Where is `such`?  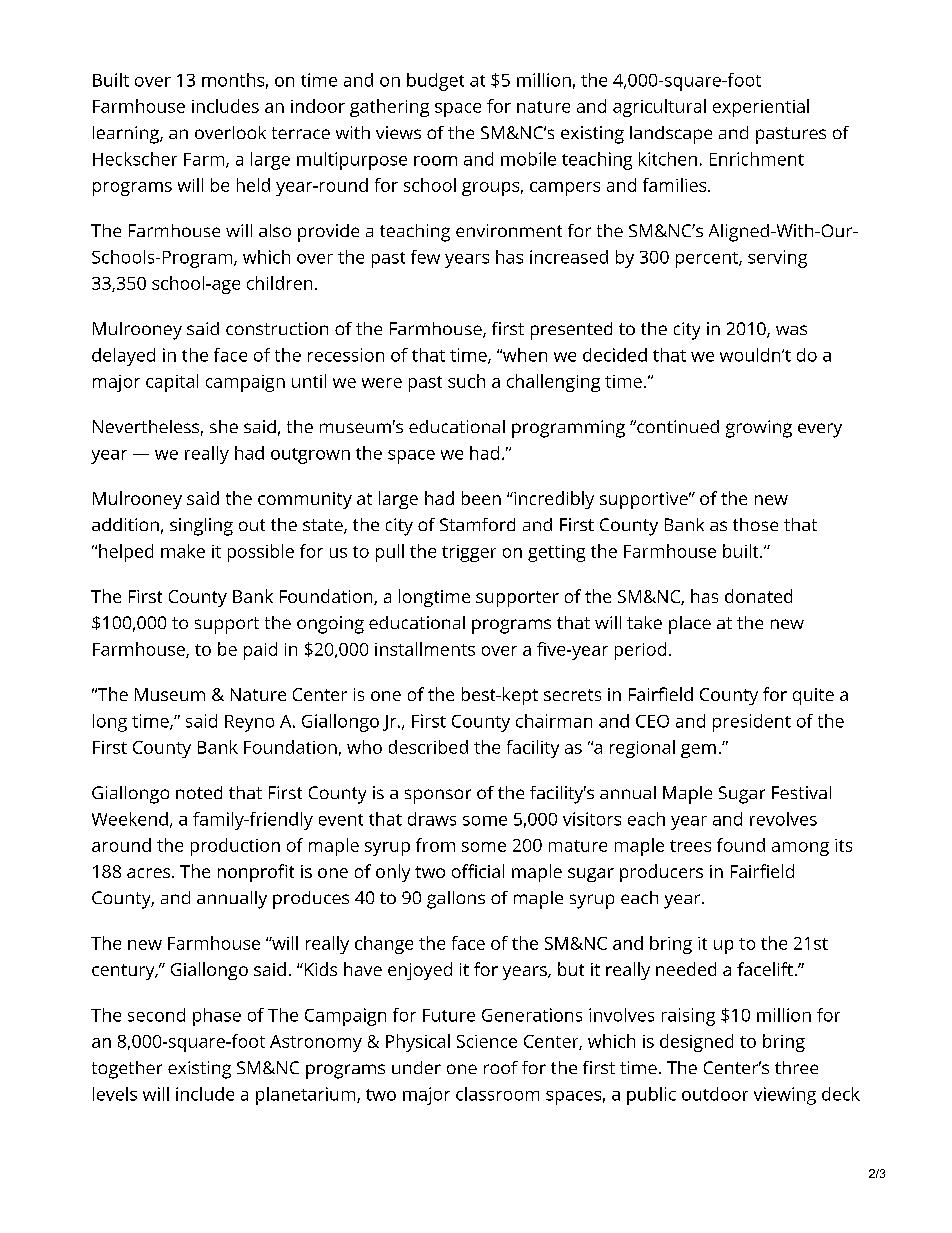 such is located at coordinates (466, 381).
